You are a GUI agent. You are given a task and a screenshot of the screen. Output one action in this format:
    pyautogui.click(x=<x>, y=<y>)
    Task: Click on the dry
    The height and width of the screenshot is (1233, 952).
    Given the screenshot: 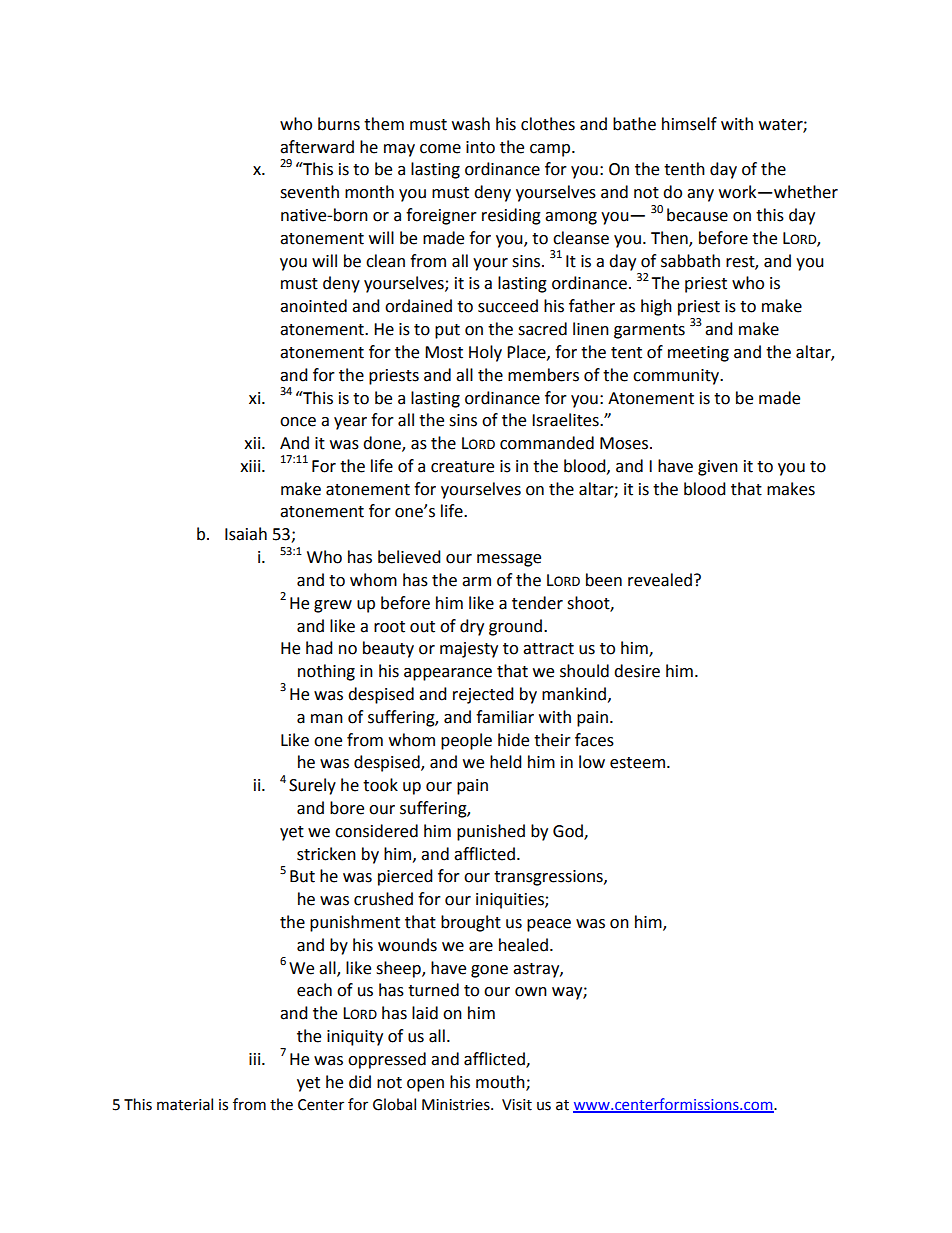 What is the action you would take?
    pyautogui.click(x=472, y=627)
